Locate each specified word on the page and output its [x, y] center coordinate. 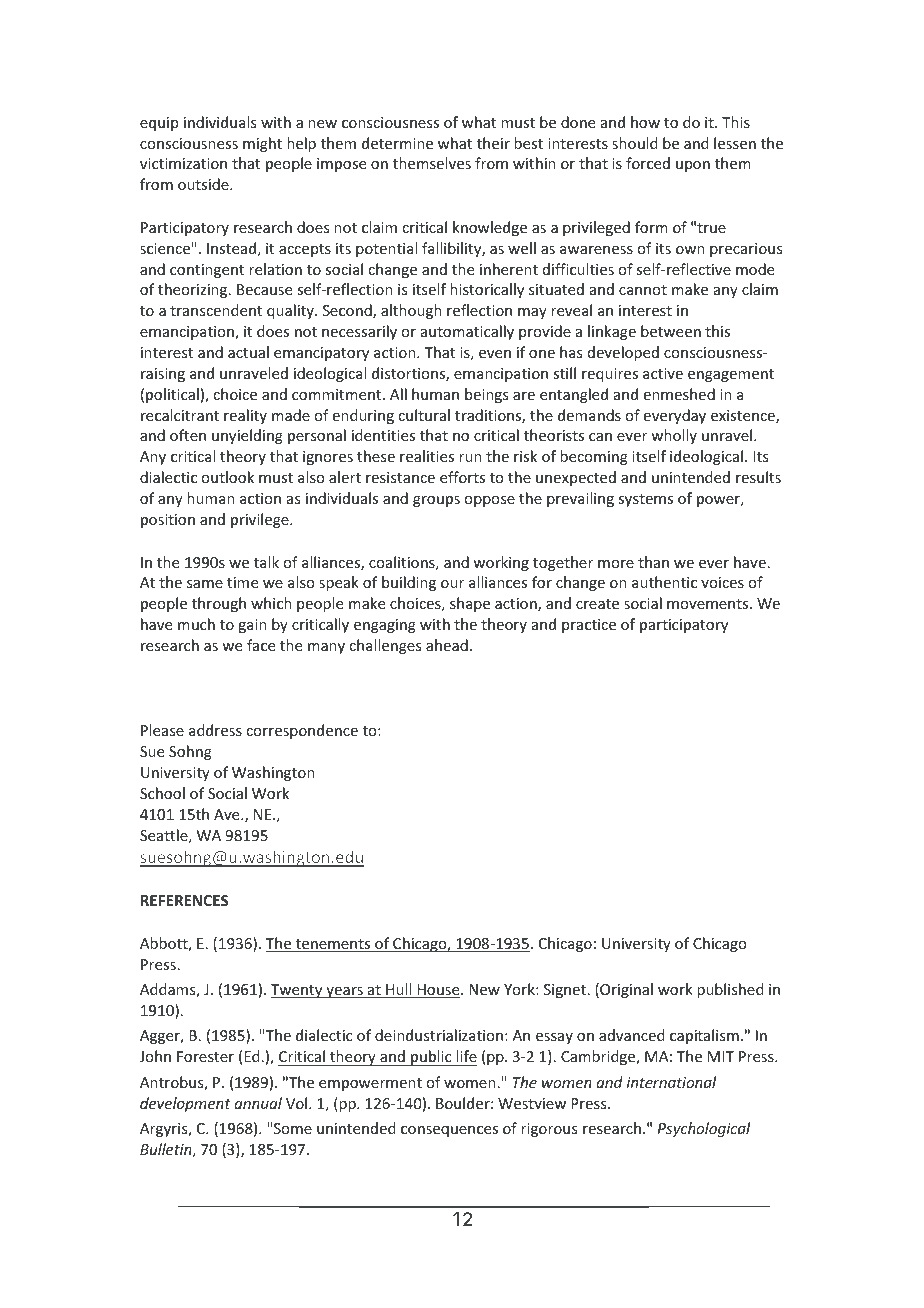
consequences [449, 1131]
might [262, 144]
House [438, 991]
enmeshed [679, 394]
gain [252, 626]
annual [258, 1103]
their [493, 143]
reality [245, 416]
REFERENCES [184, 900]
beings [486, 395]
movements [709, 604]
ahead [447, 645]
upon [693, 166]
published [730, 990]
